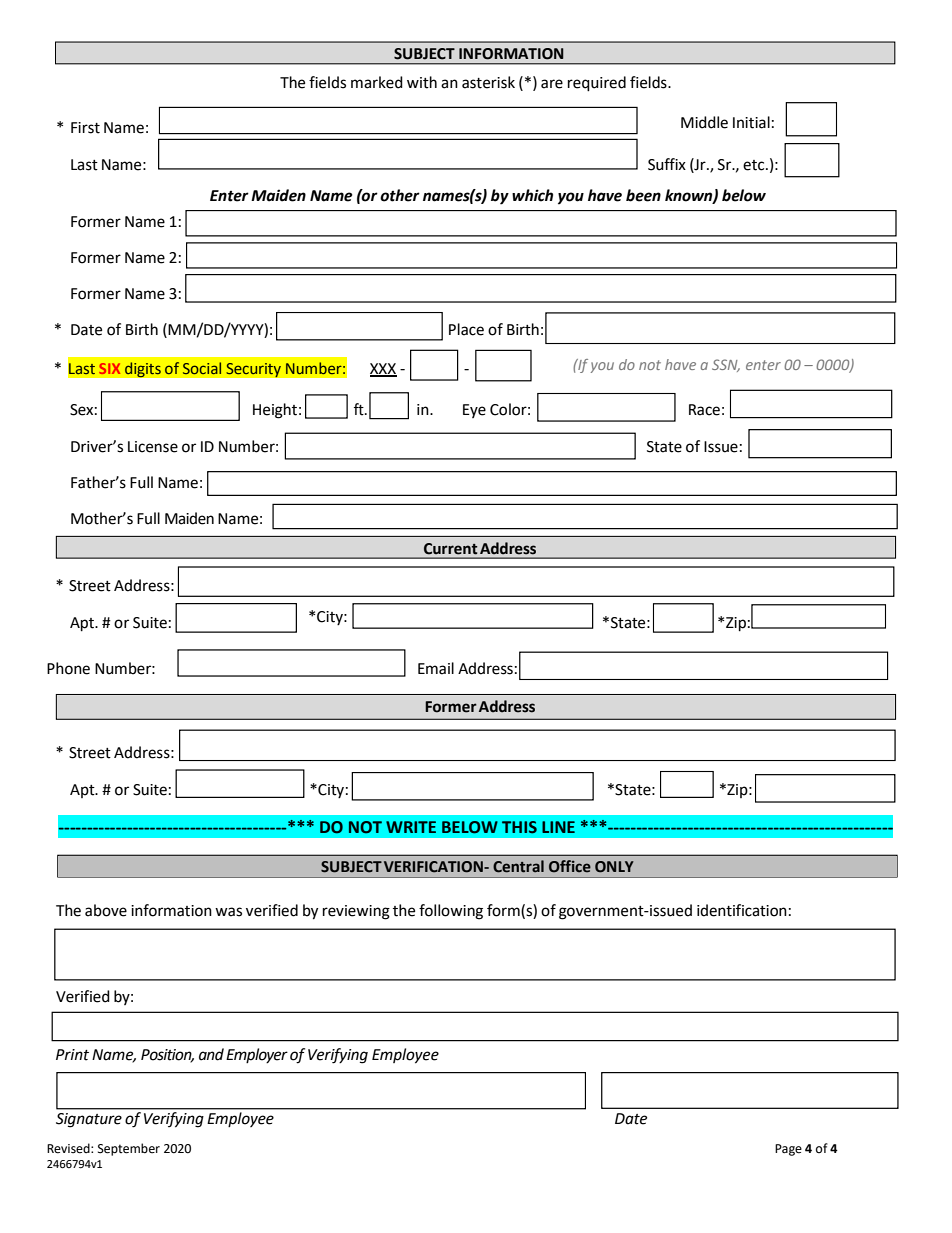  What do you see at coordinates (726, 365) in the image?
I see `SSN` at bounding box center [726, 365].
